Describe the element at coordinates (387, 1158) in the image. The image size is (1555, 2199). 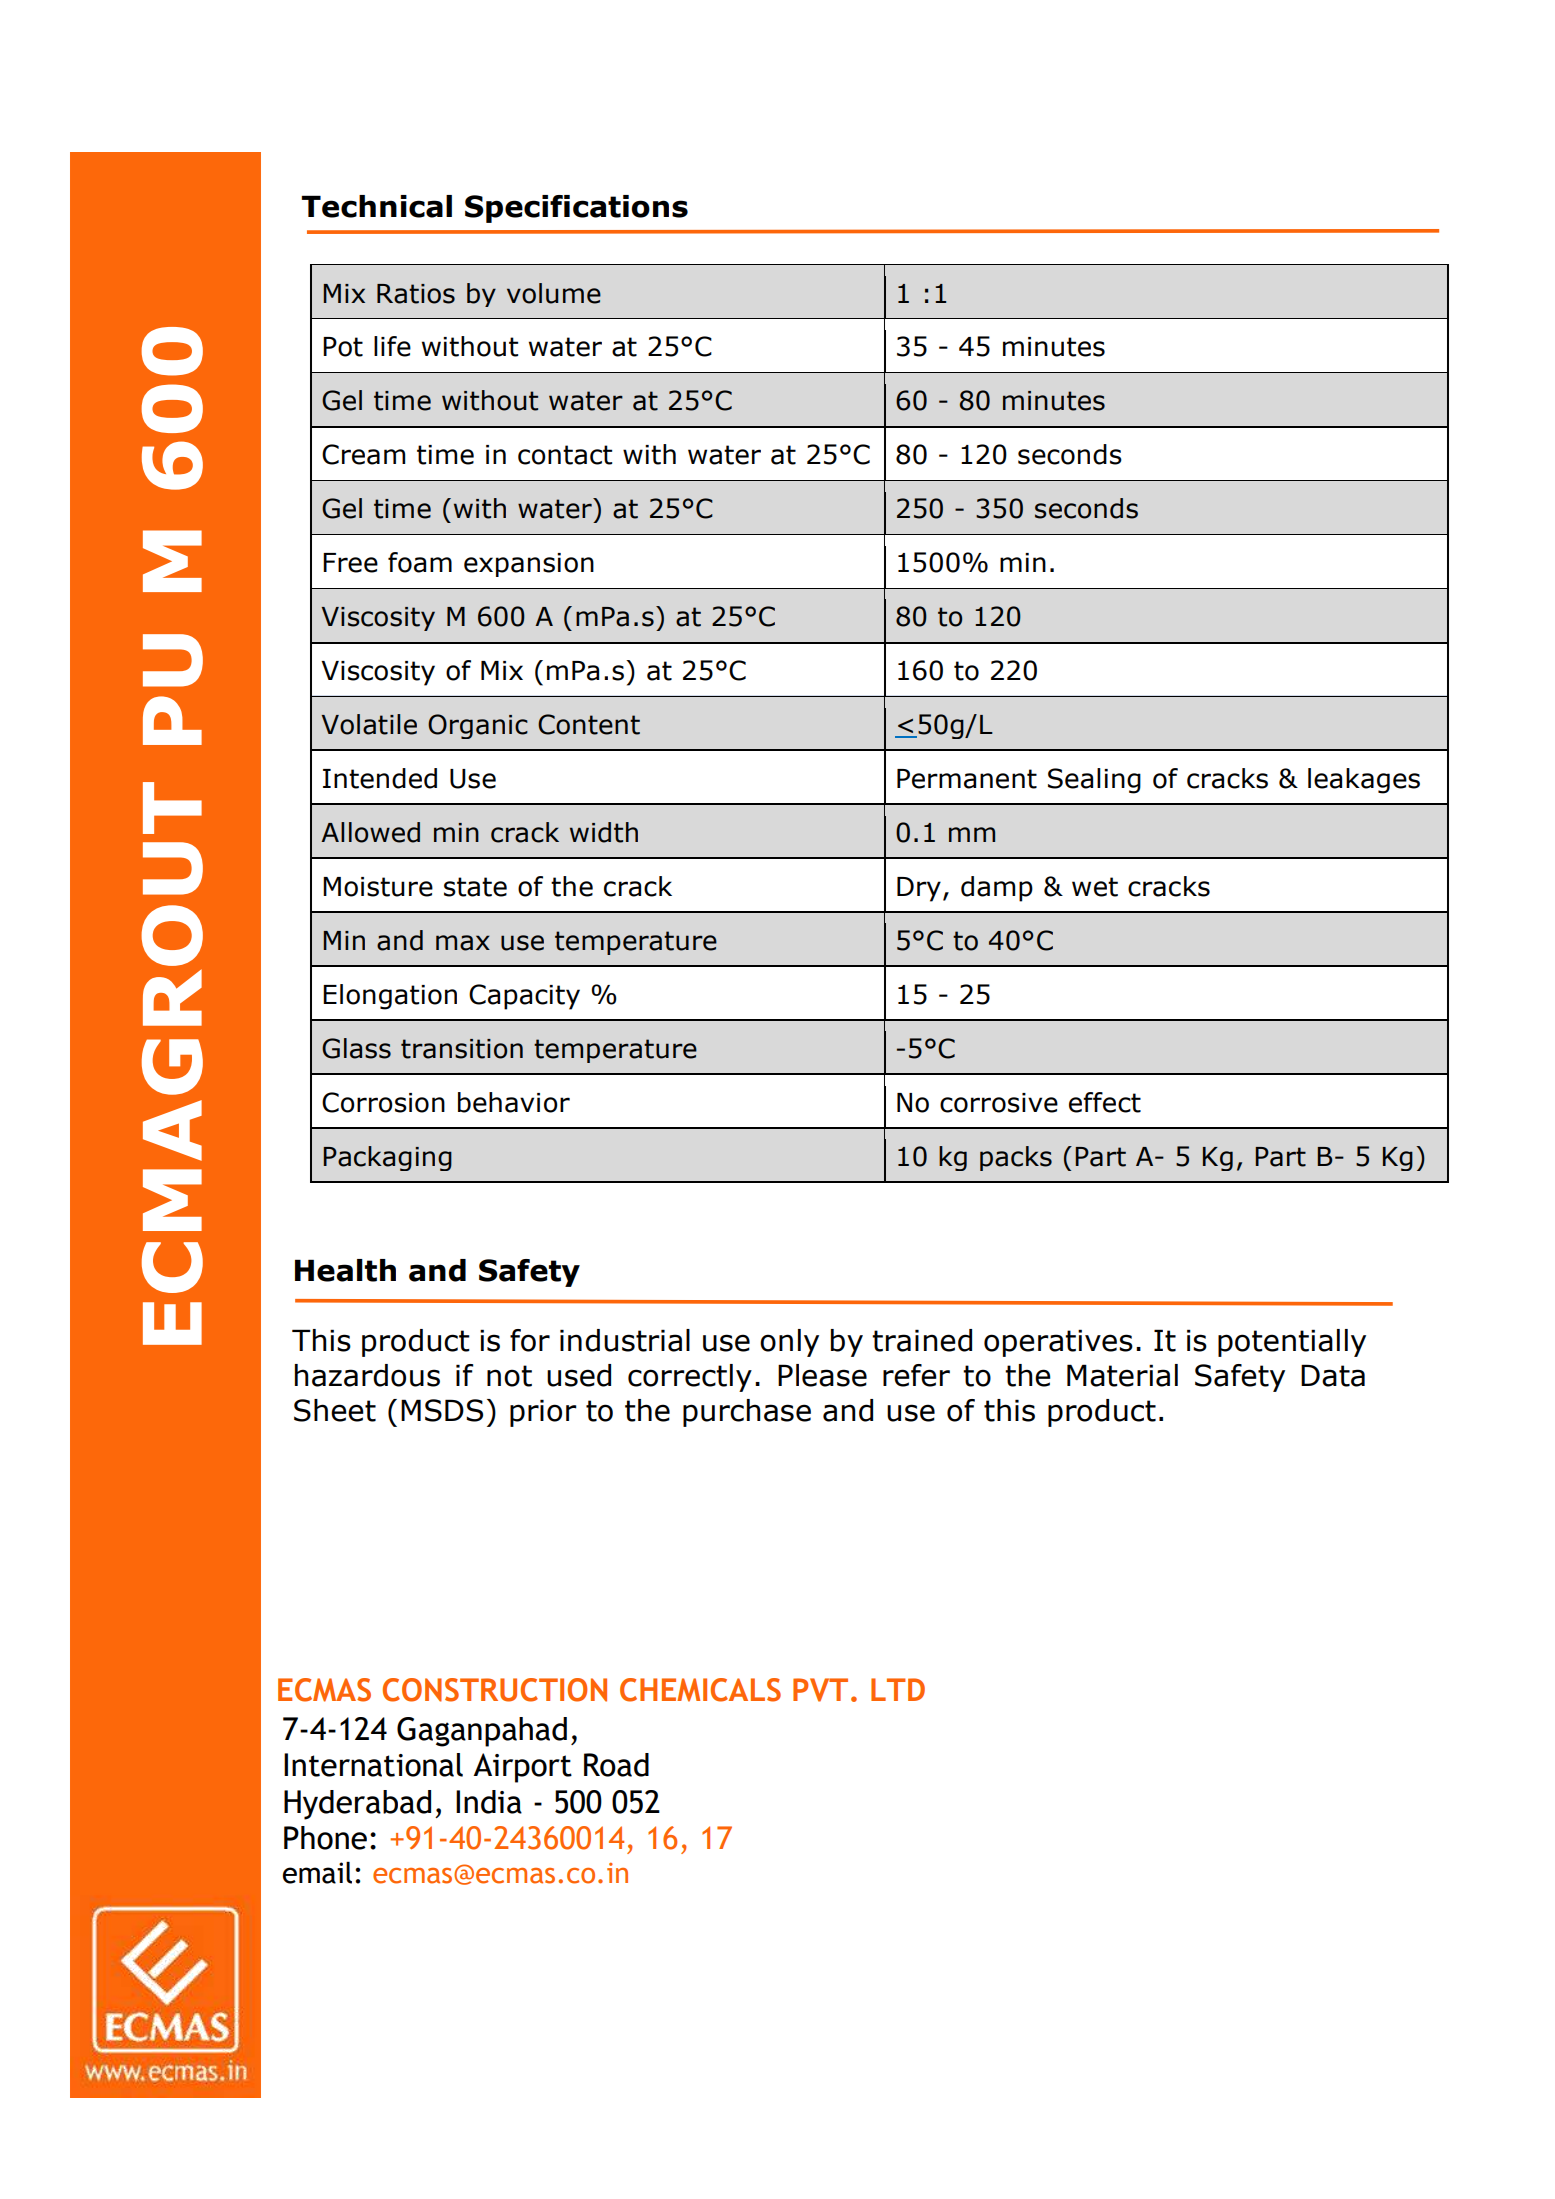
I see `Packaging` at that location.
